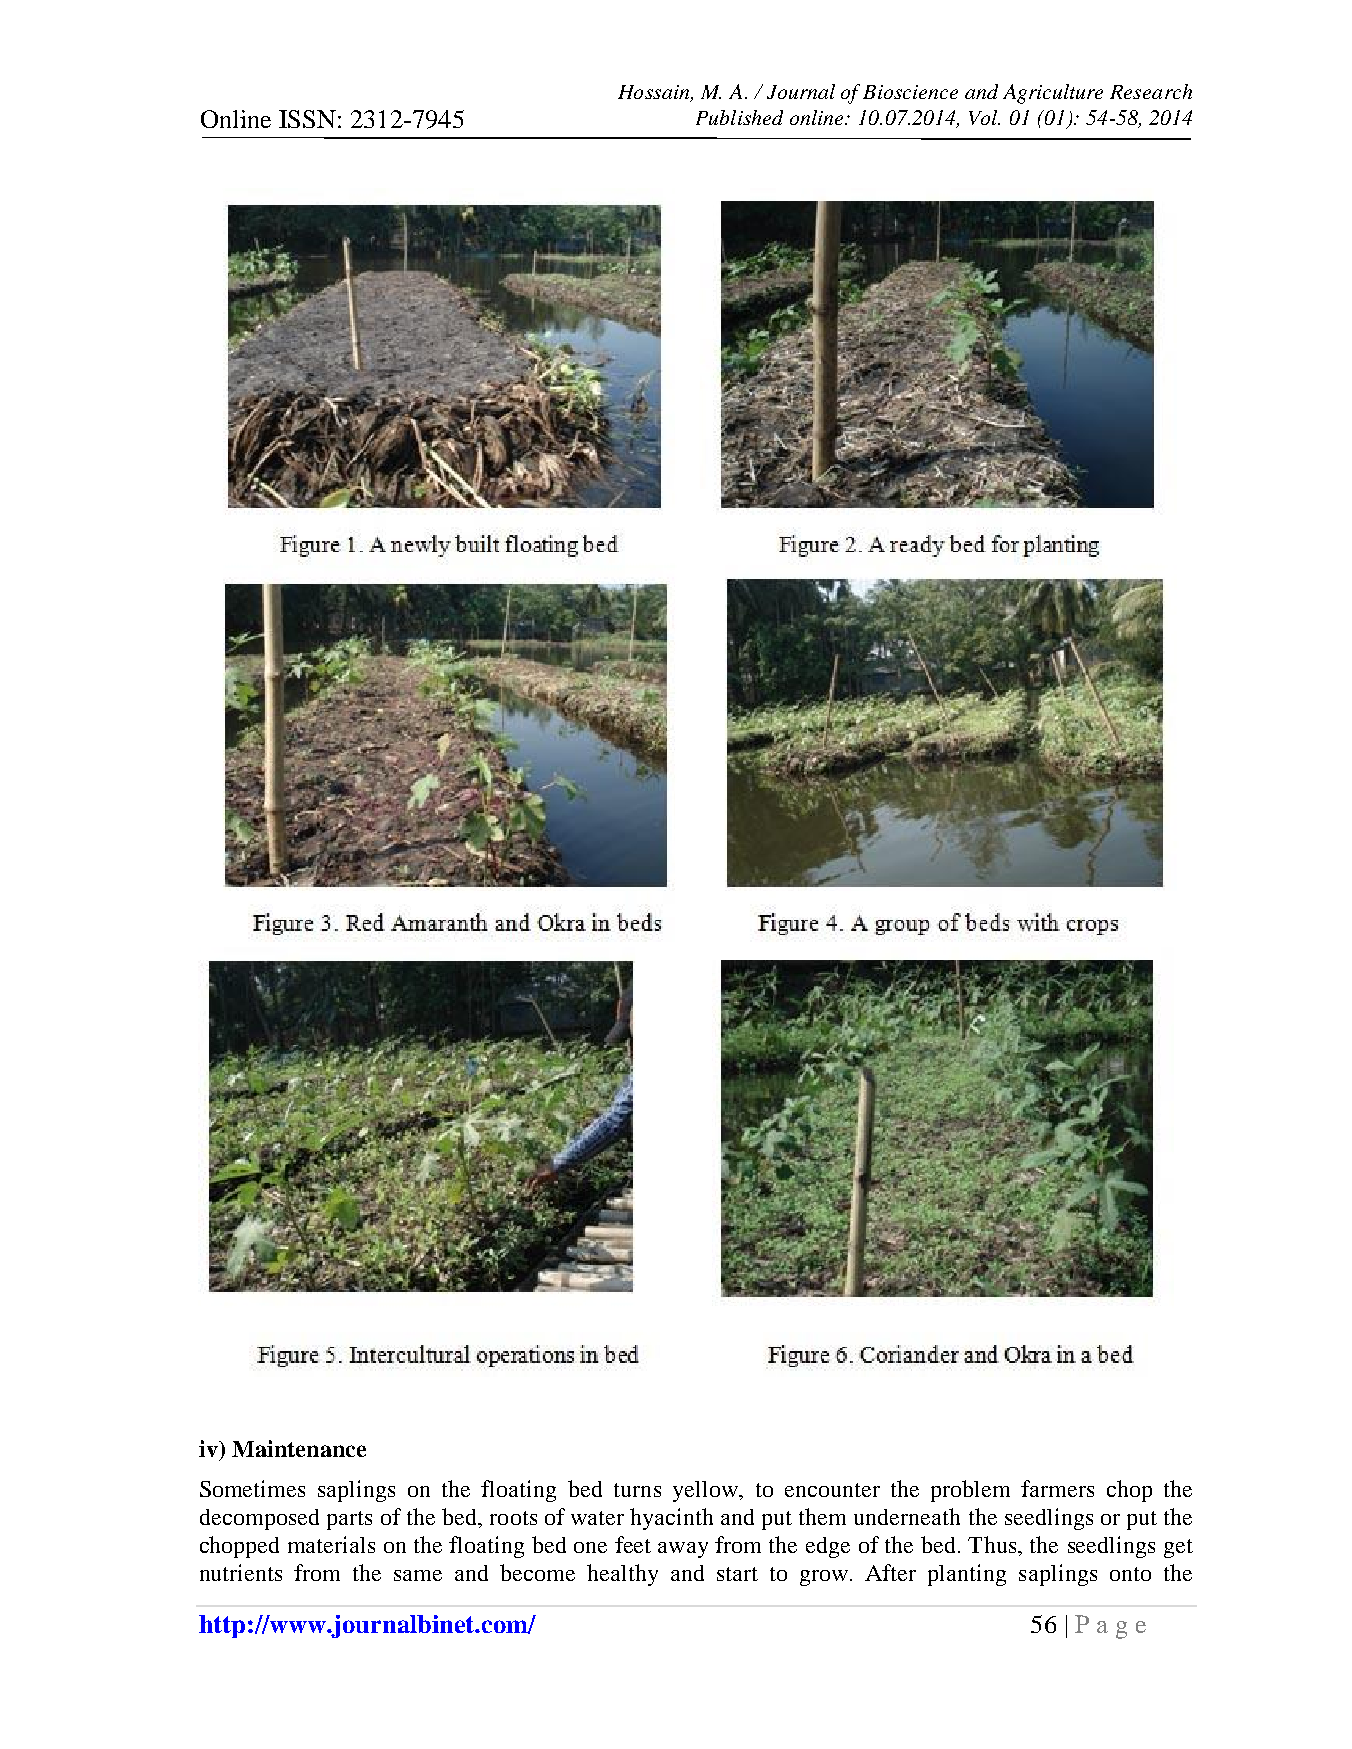 This screenshot has height=1749, width=1352. I want to click on Bioscience, so click(910, 92).
